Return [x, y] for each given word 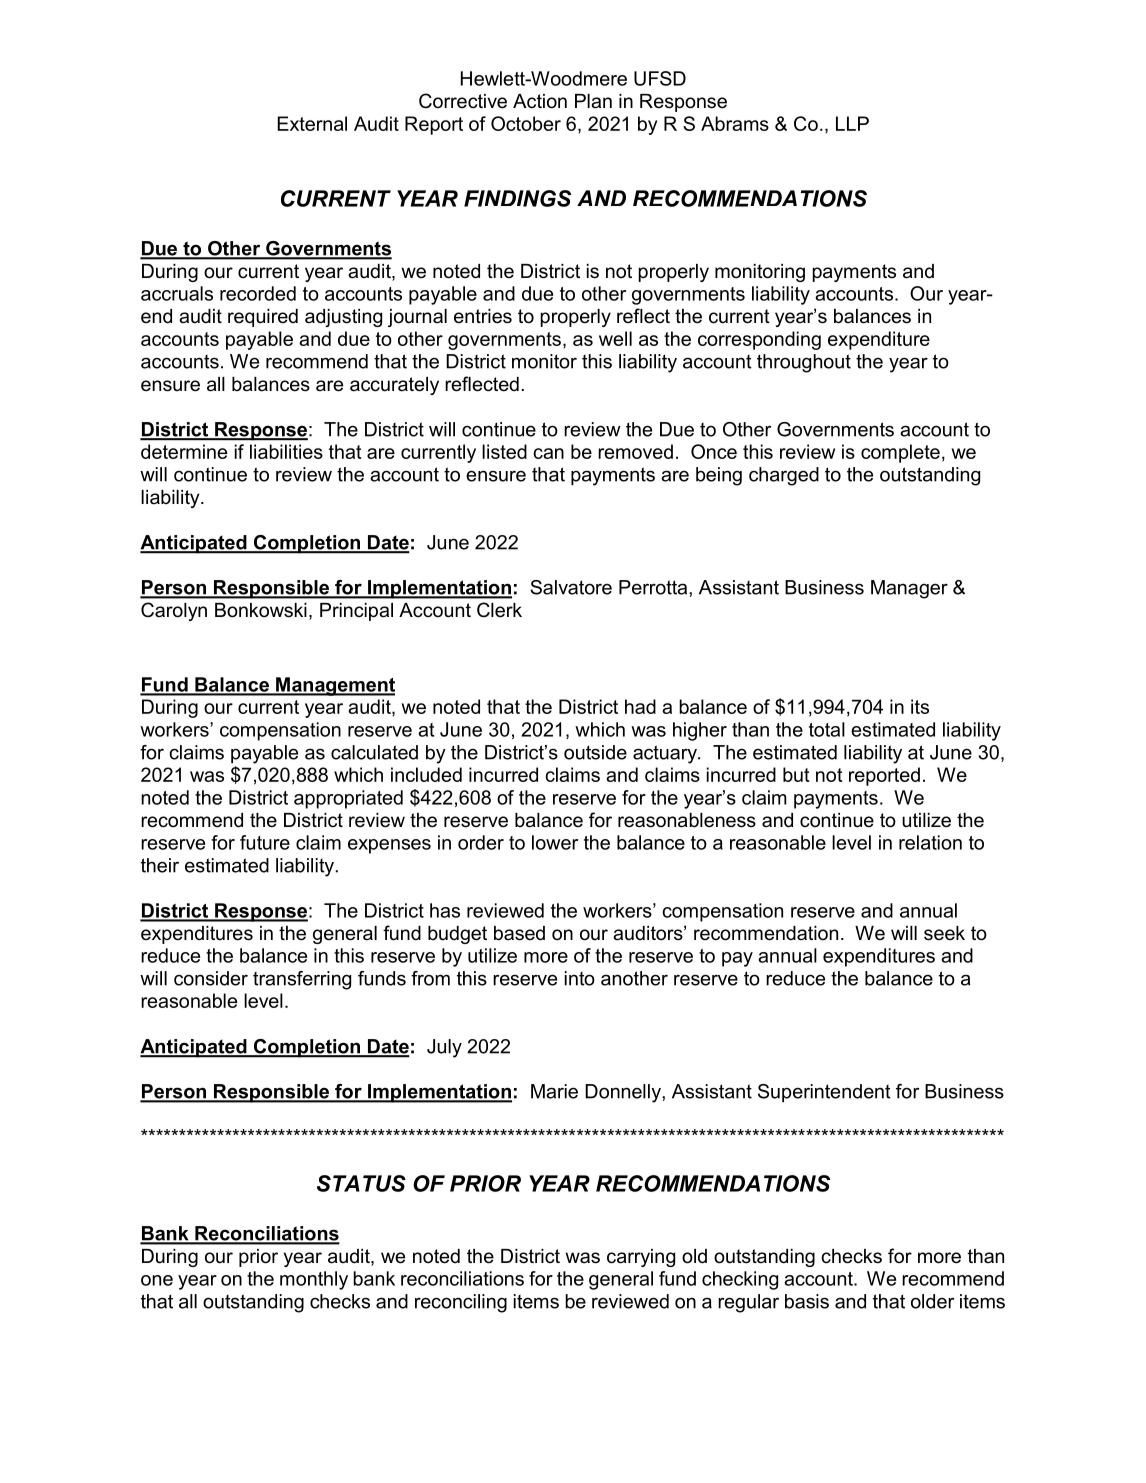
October [526, 123]
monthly [314, 1280]
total [827, 729]
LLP [852, 123]
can [548, 453]
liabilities [286, 451]
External [312, 123]
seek [944, 933]
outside [595, 752]
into [580, 978]
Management [334, 686]
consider [211, 978]
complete [900, 453]
